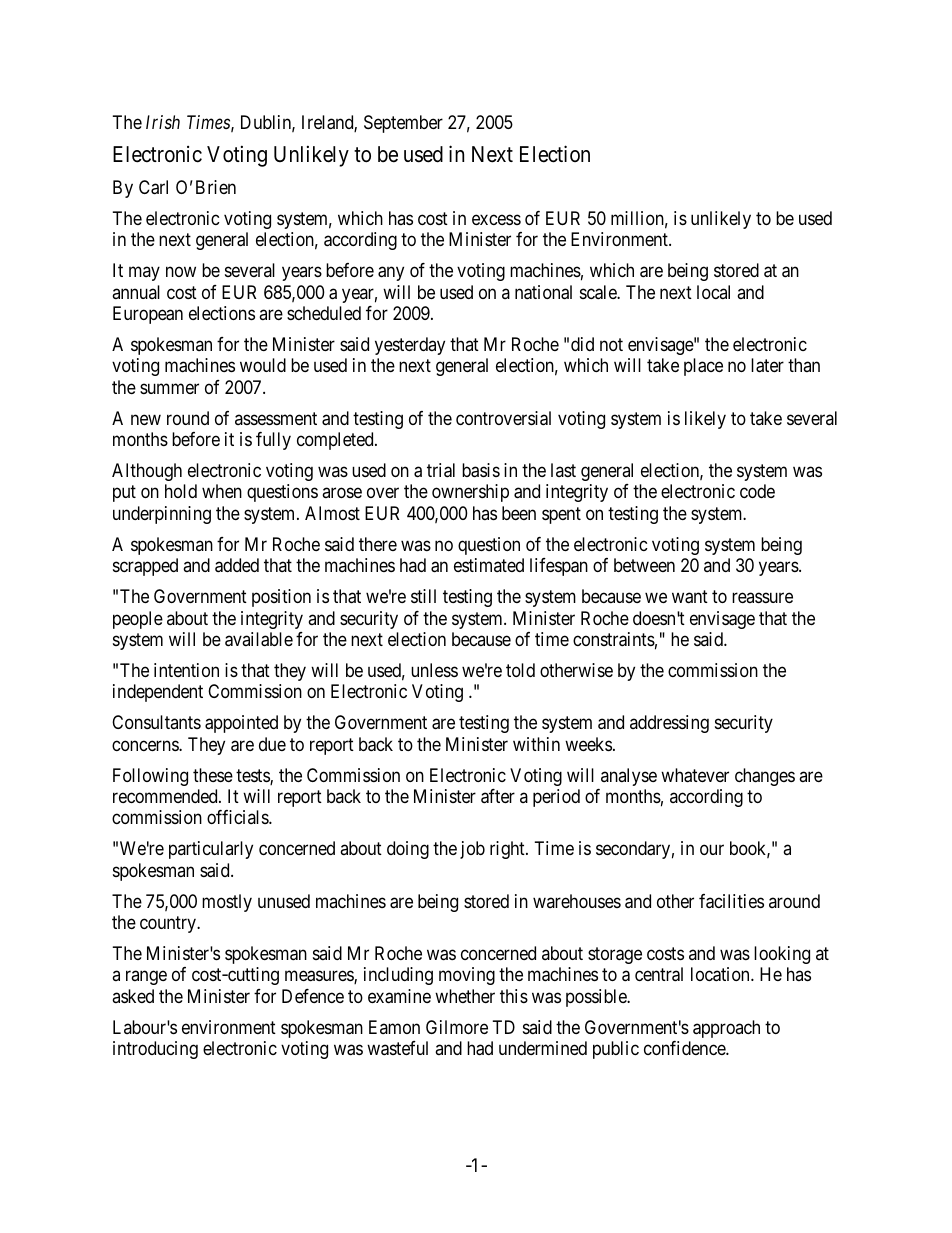  Describe the element at coordinates (155, 1050) in the screenshot. I see `introducing` at that location.
